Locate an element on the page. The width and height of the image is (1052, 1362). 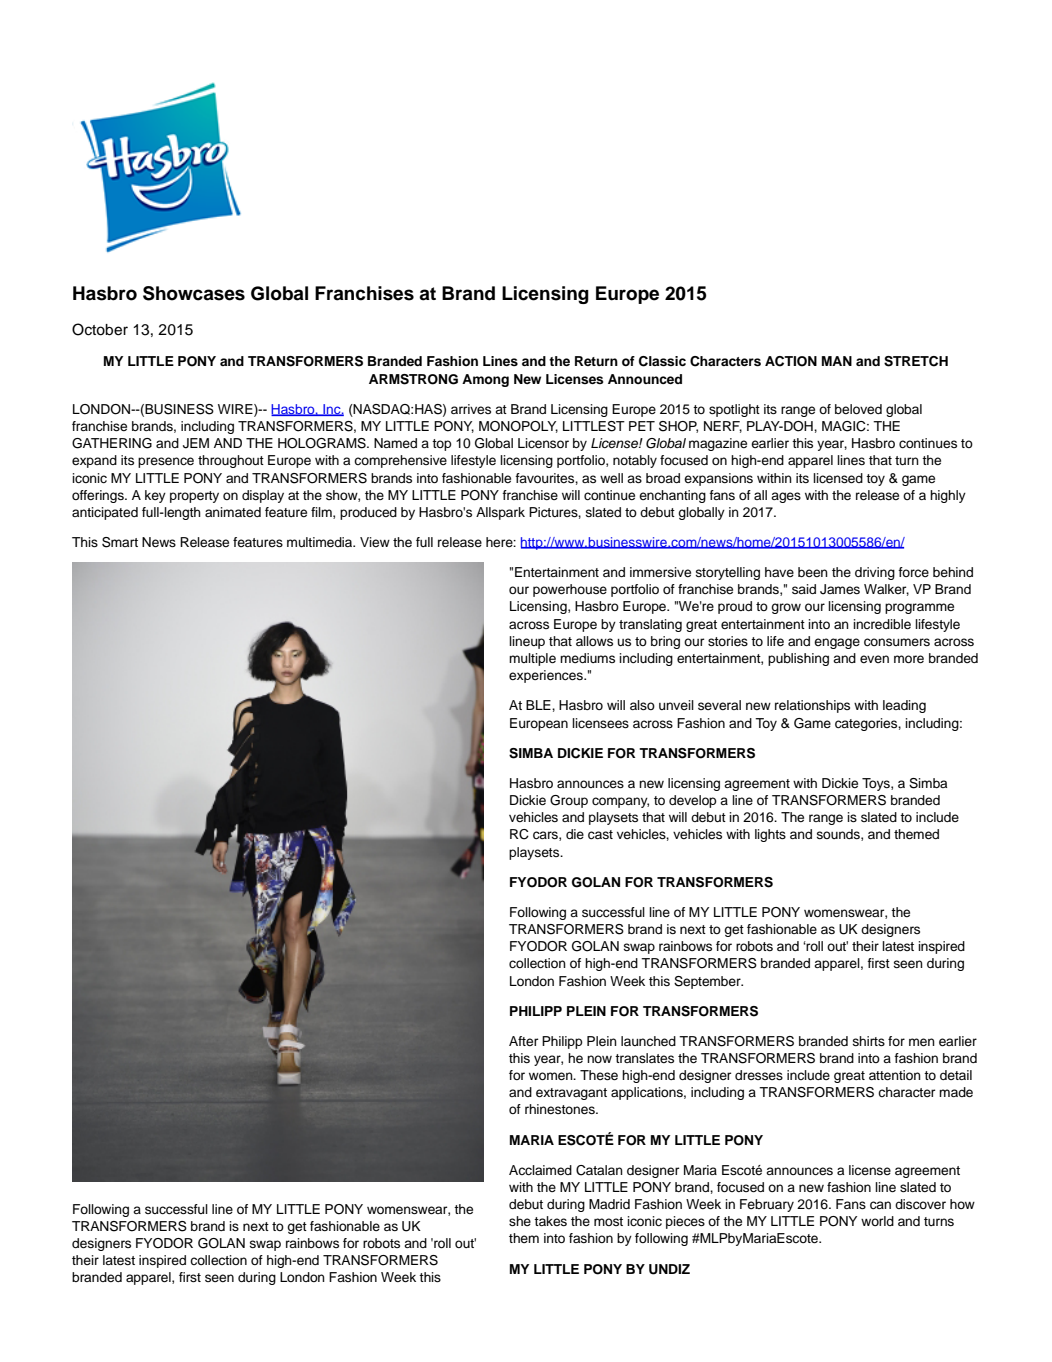
MAN is located at coordinates (837, 361).
